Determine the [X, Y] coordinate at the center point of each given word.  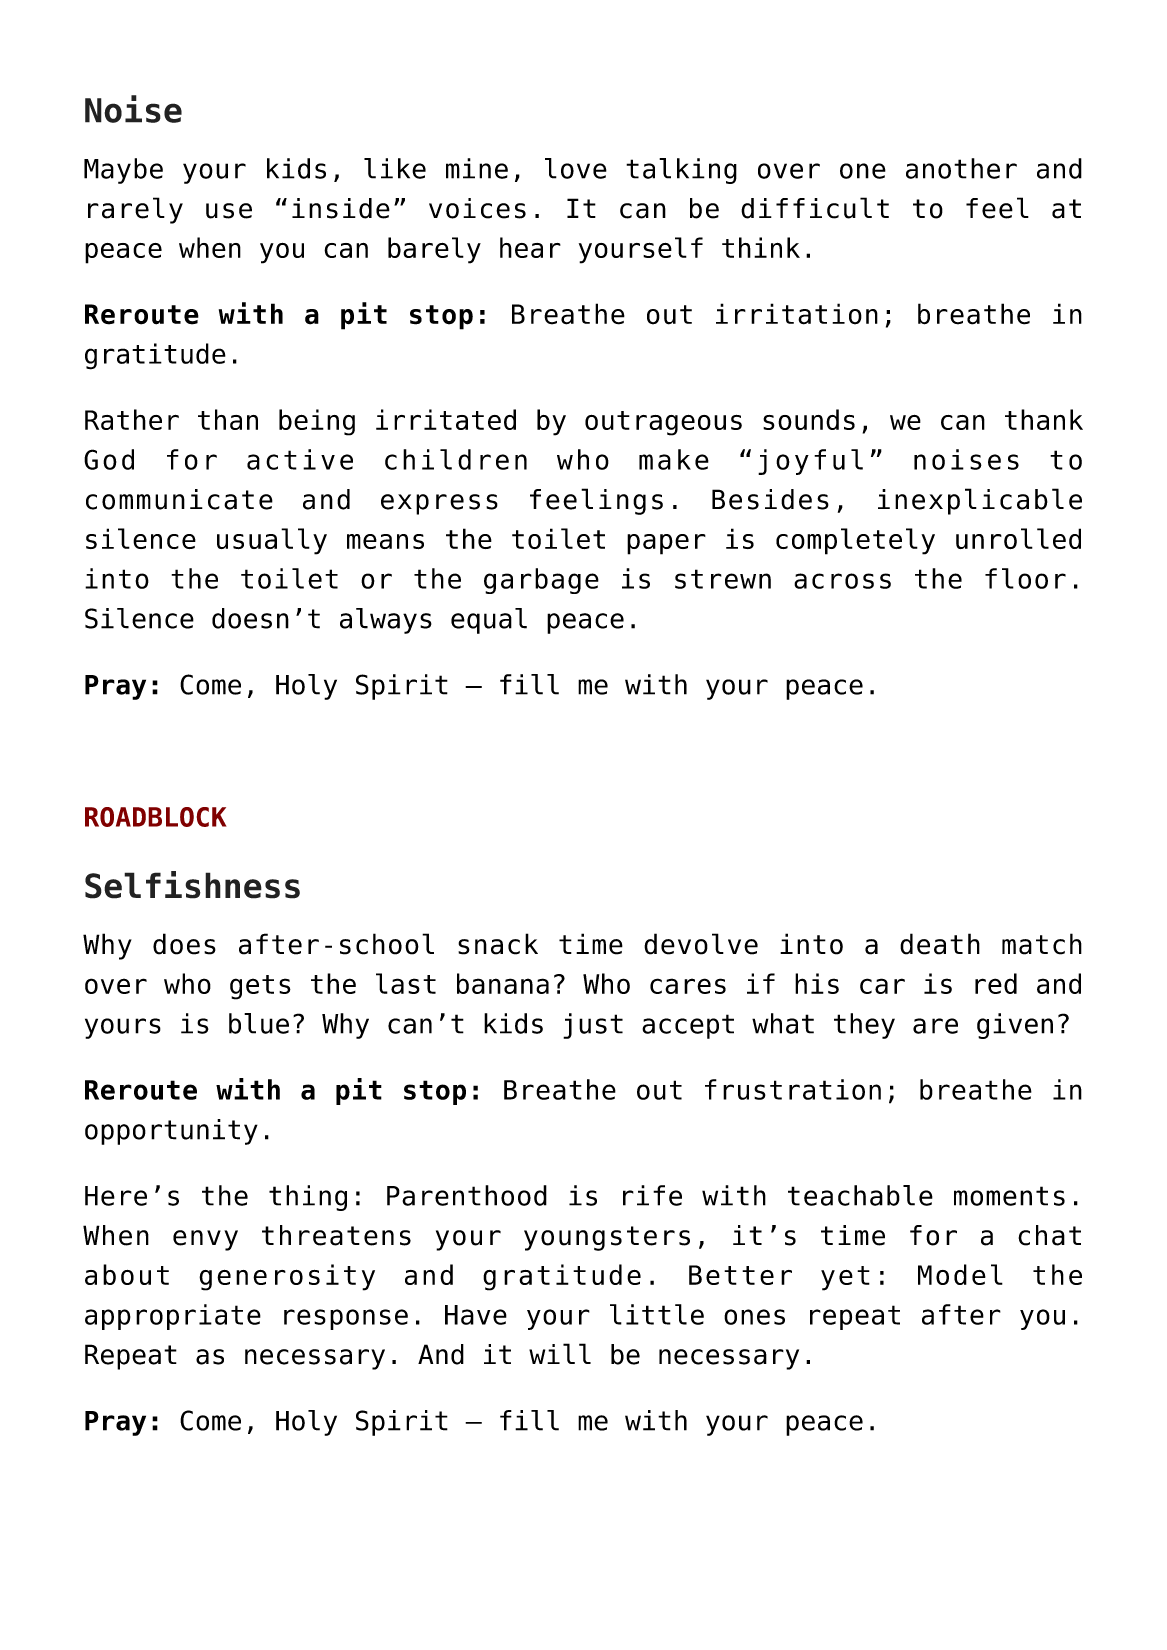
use [229, 211]
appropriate [173, 1317]
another [961, 168]
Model [960, 1274]
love [576, 168]
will [560, 1353]
